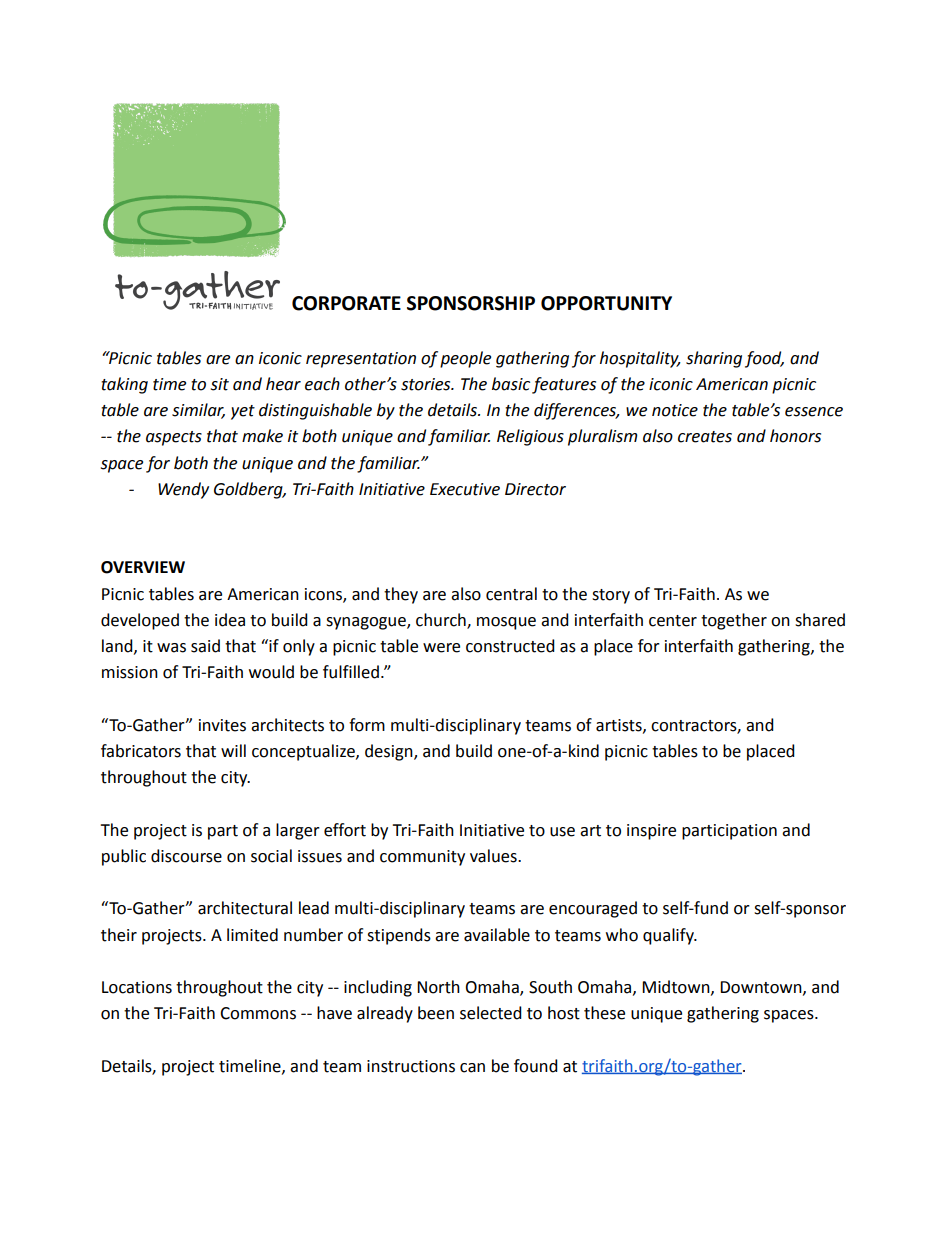  Describe the element at coordinates (491, 1013) in the document. I see `selected` at that location.
